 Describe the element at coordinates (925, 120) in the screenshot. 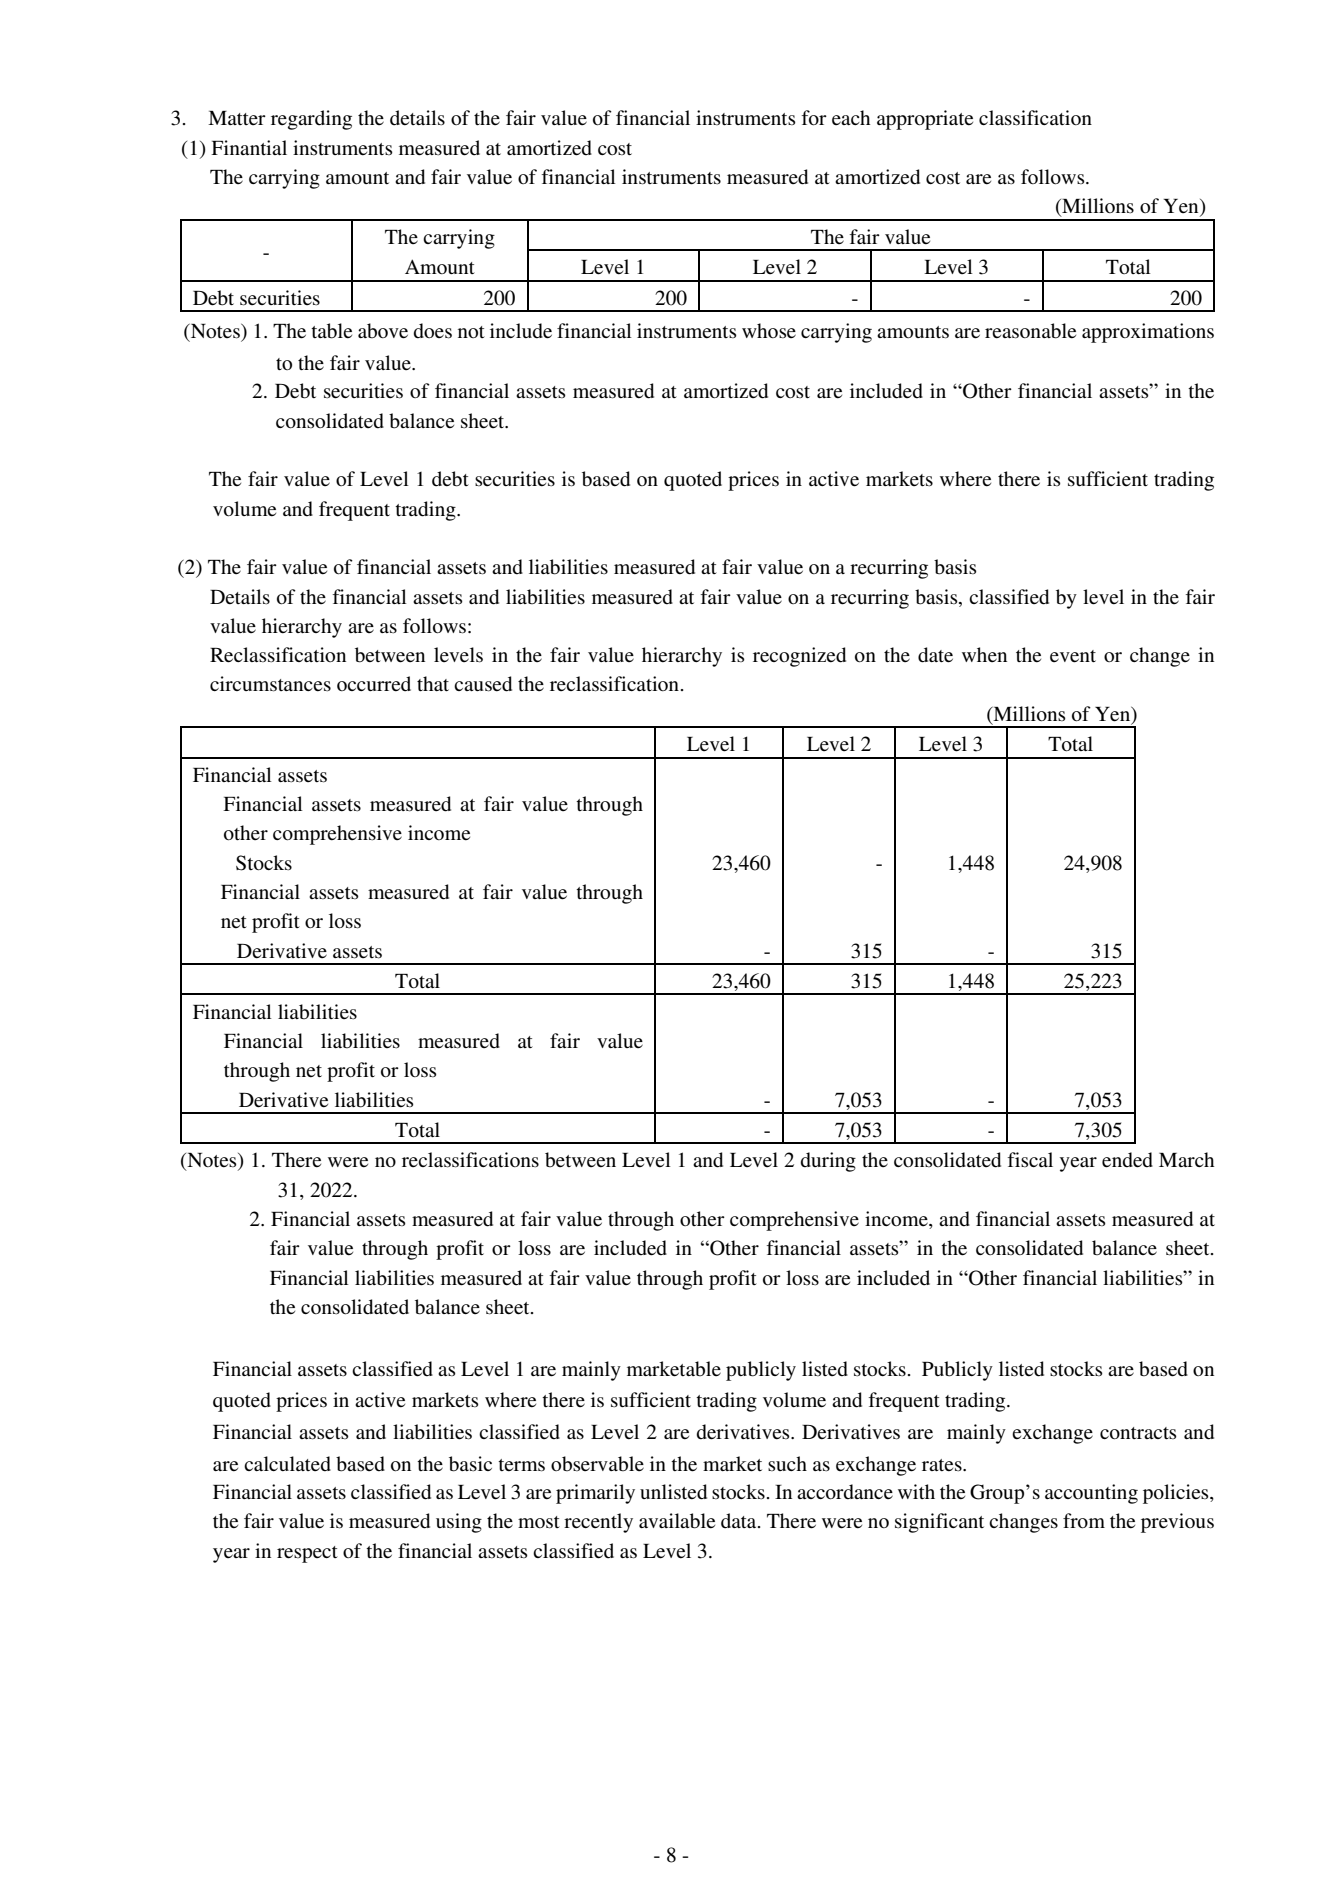

I see `appropriate` at that location.
